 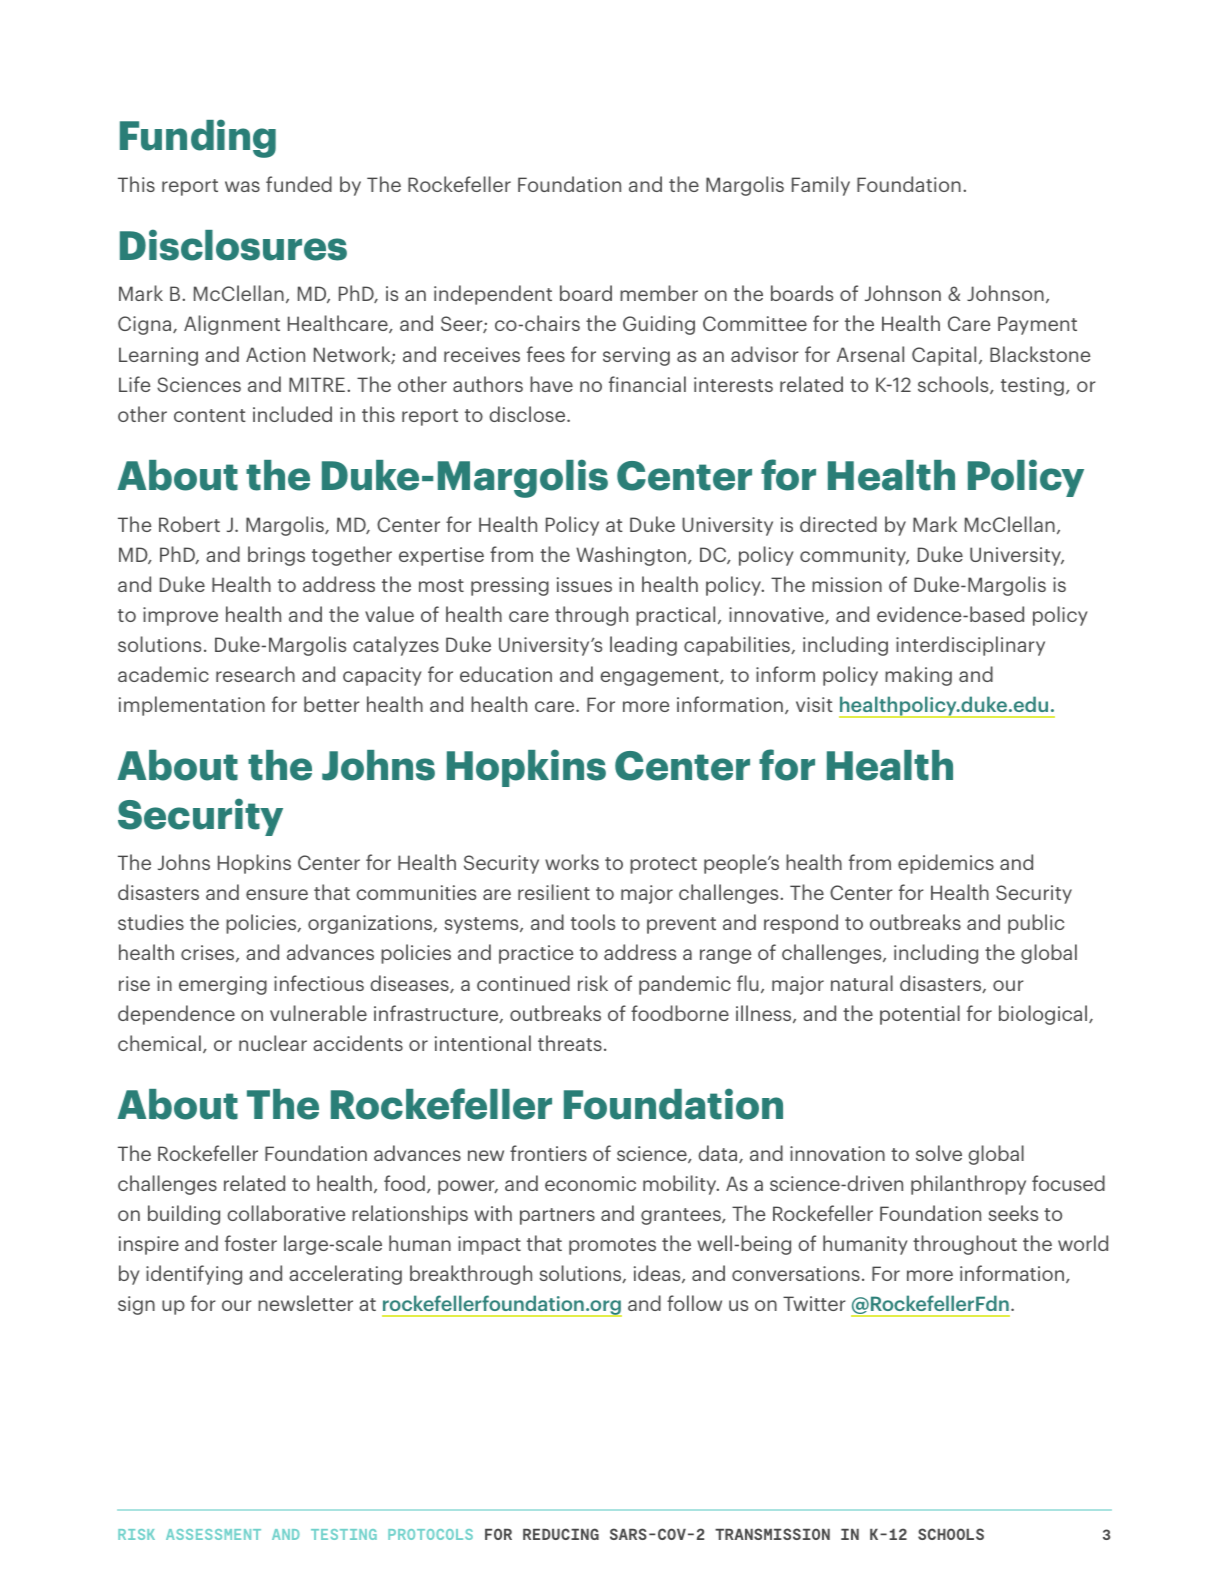 What do you see at coordinates (814, 1303) in the screenshot?
I see `Twitter` at bounding box center [814, 1303].
